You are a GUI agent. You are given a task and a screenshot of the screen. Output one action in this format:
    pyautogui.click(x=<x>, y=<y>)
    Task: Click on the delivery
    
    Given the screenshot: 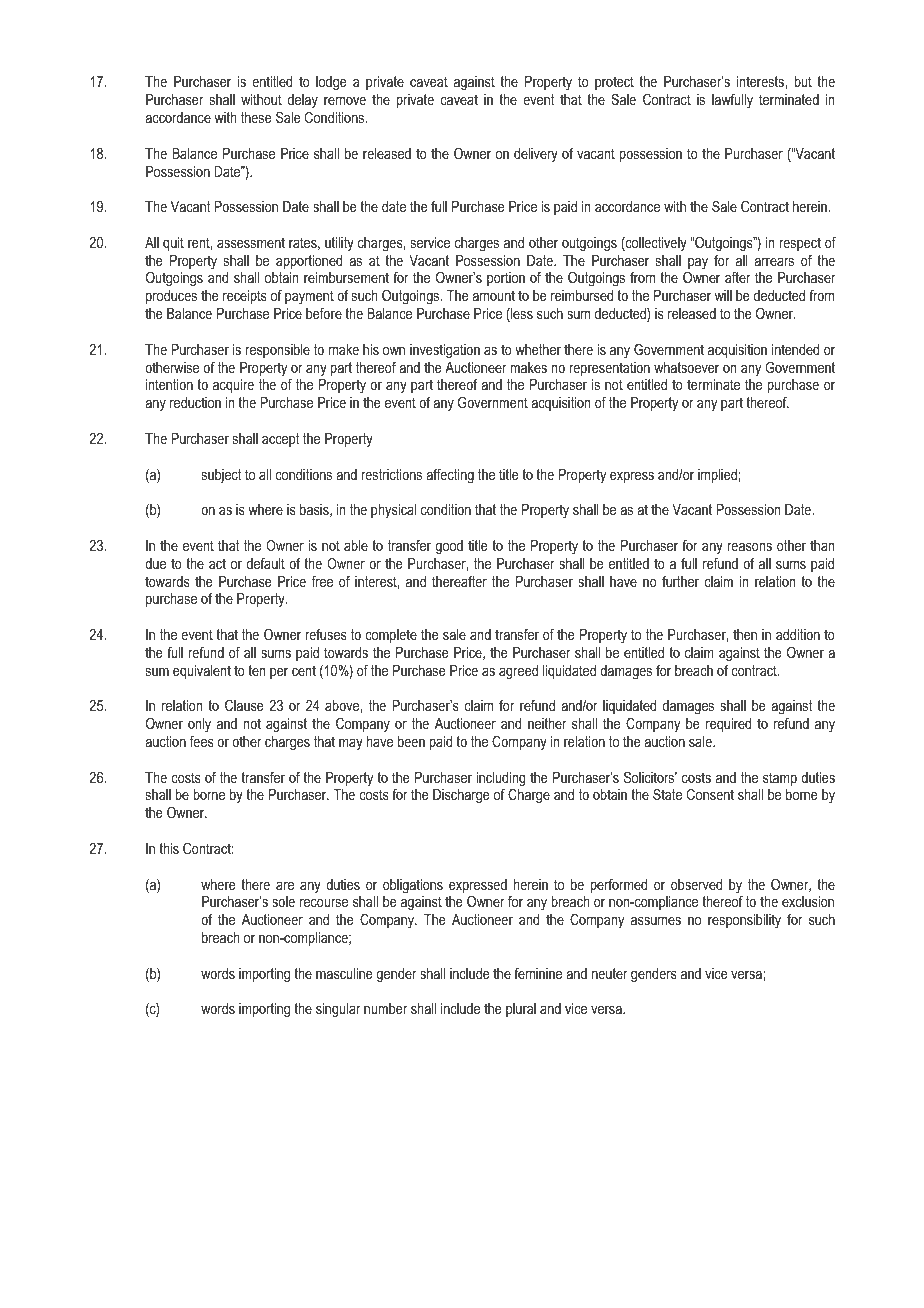 What is the action you would take?
    pyautogui.click(x=536, y=155)
